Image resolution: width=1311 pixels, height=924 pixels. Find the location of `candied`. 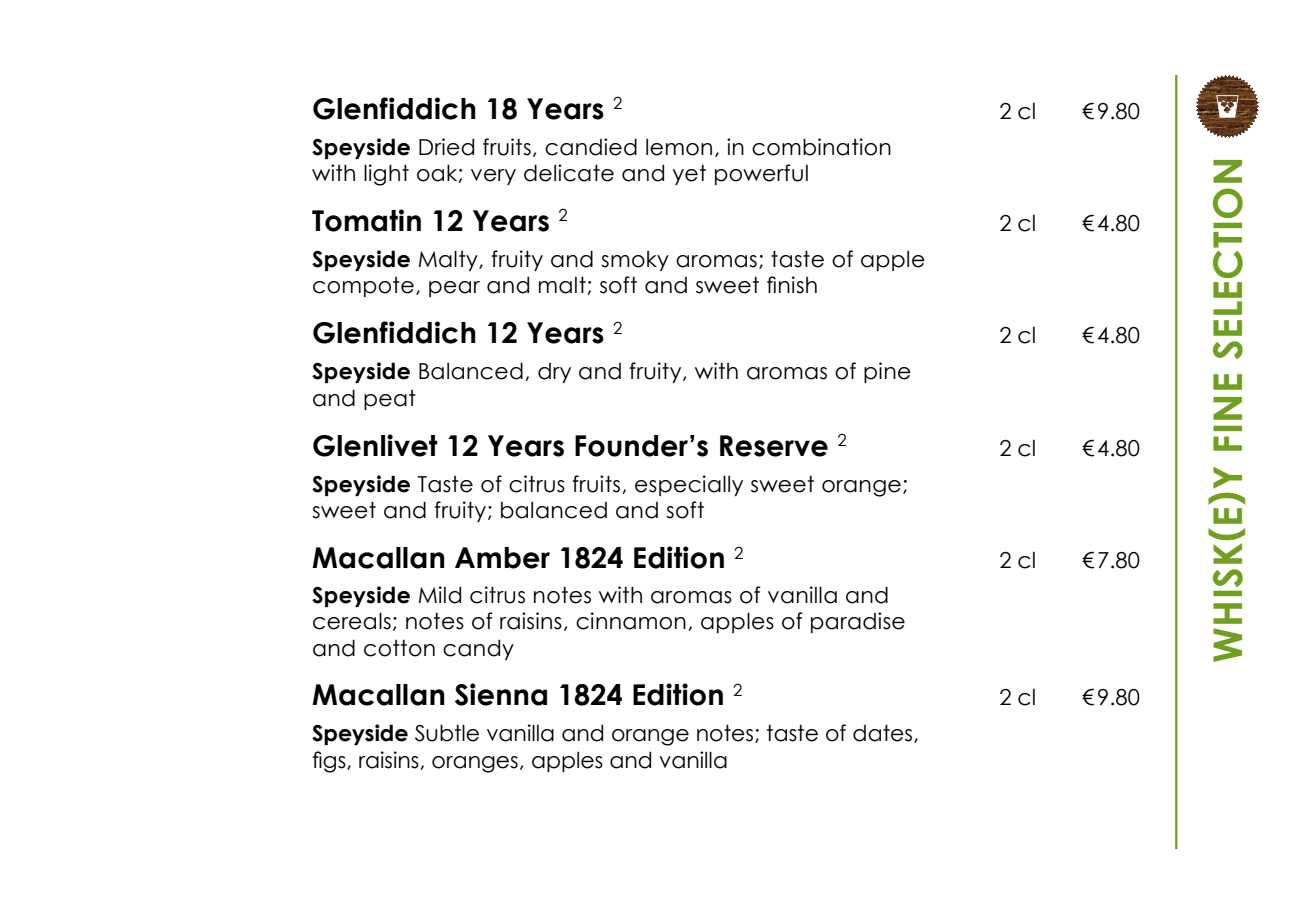

candied is located at coordinates (591, 147).
